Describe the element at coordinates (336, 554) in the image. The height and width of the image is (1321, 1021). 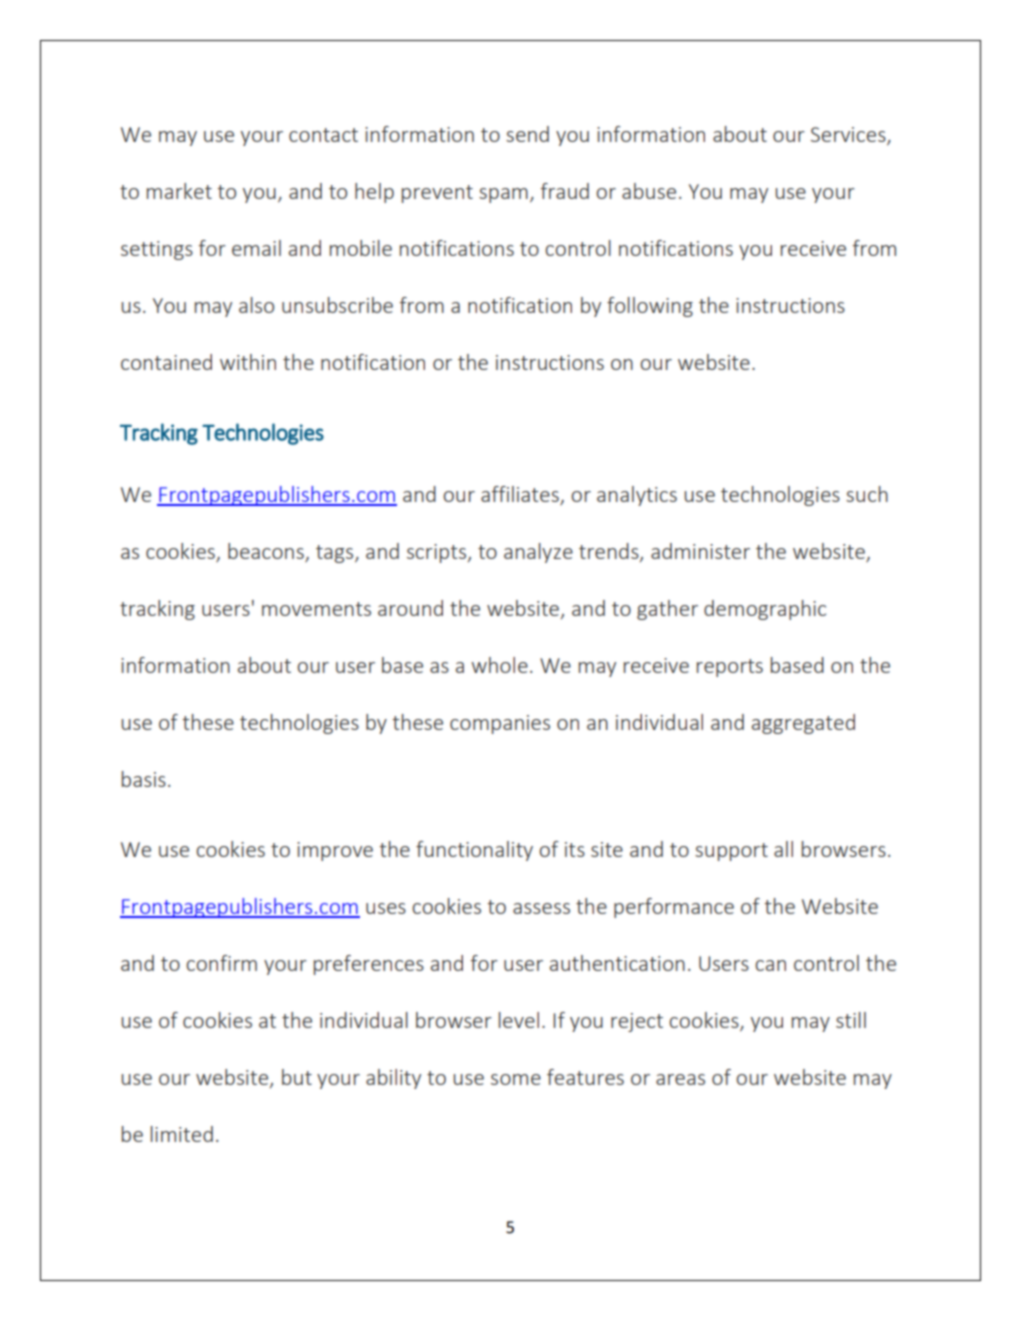
I see `tags` at that location.
